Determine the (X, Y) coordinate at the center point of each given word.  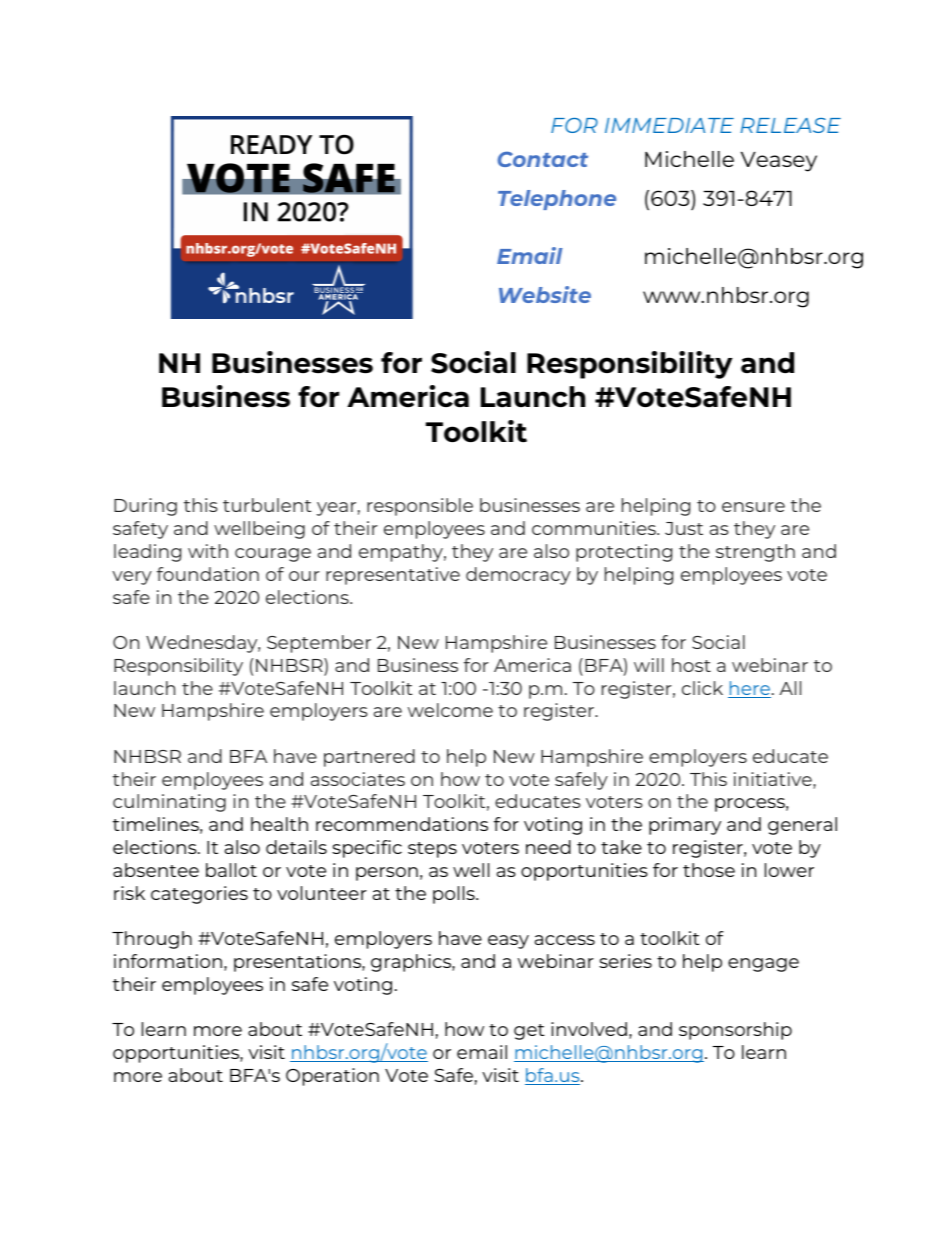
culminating (169, 803)
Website (545, 294)
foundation (208, 574)
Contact (542, 159)
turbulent (267, 505)
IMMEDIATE (669, 125)
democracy (518, 576)
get (529, 1032)
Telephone (557, 200)
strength (755, 553)
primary (685, 826)
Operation (332, 1077)
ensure (753, 507)
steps (432, 850)
